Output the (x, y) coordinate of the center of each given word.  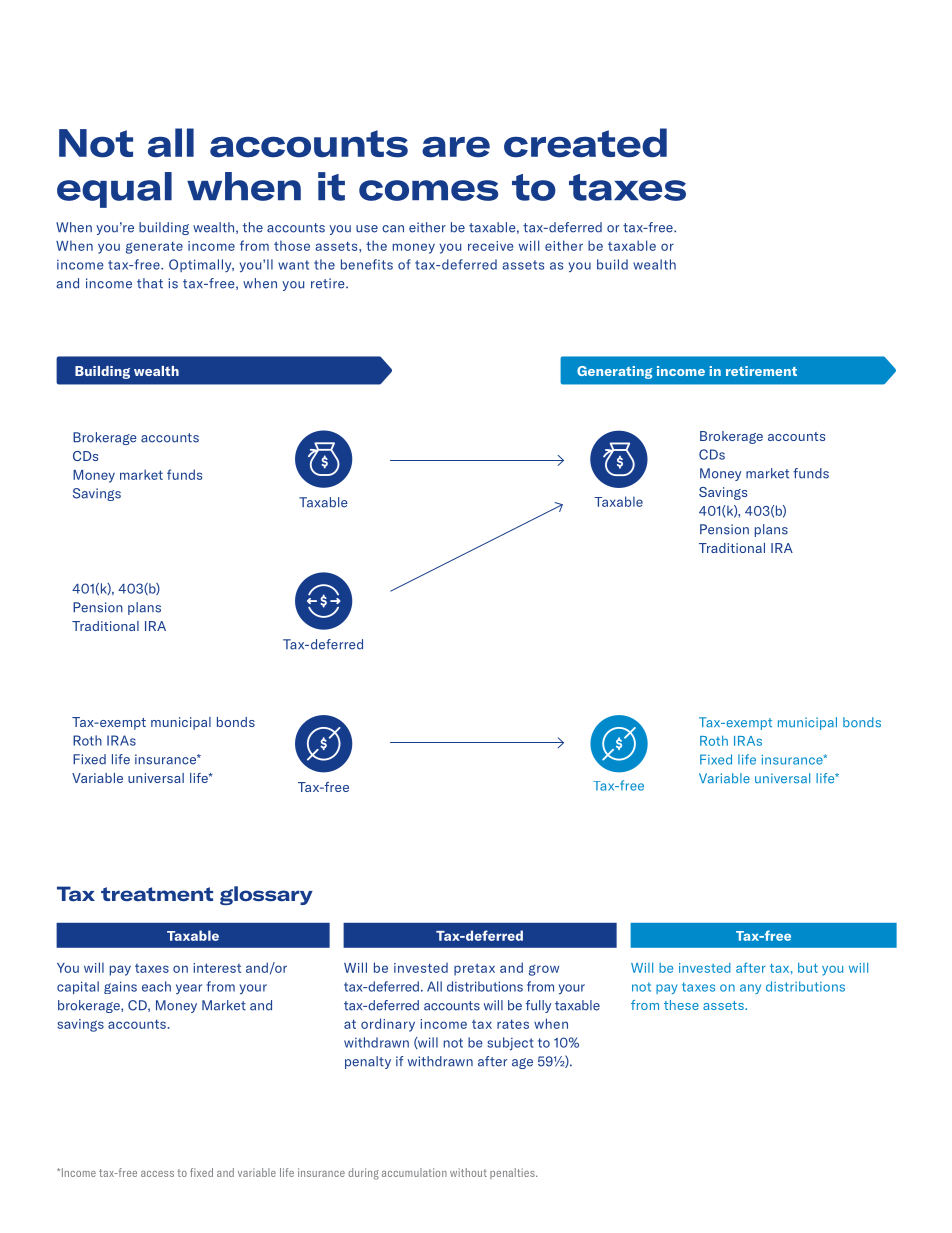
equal (114, 190)
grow (544, 970)
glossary (266, 895)
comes (428, 190)
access (157, 1174)
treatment (157, 894)
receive (490, 246)
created (585, 143)
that (150, 283)
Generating (615, 372)
